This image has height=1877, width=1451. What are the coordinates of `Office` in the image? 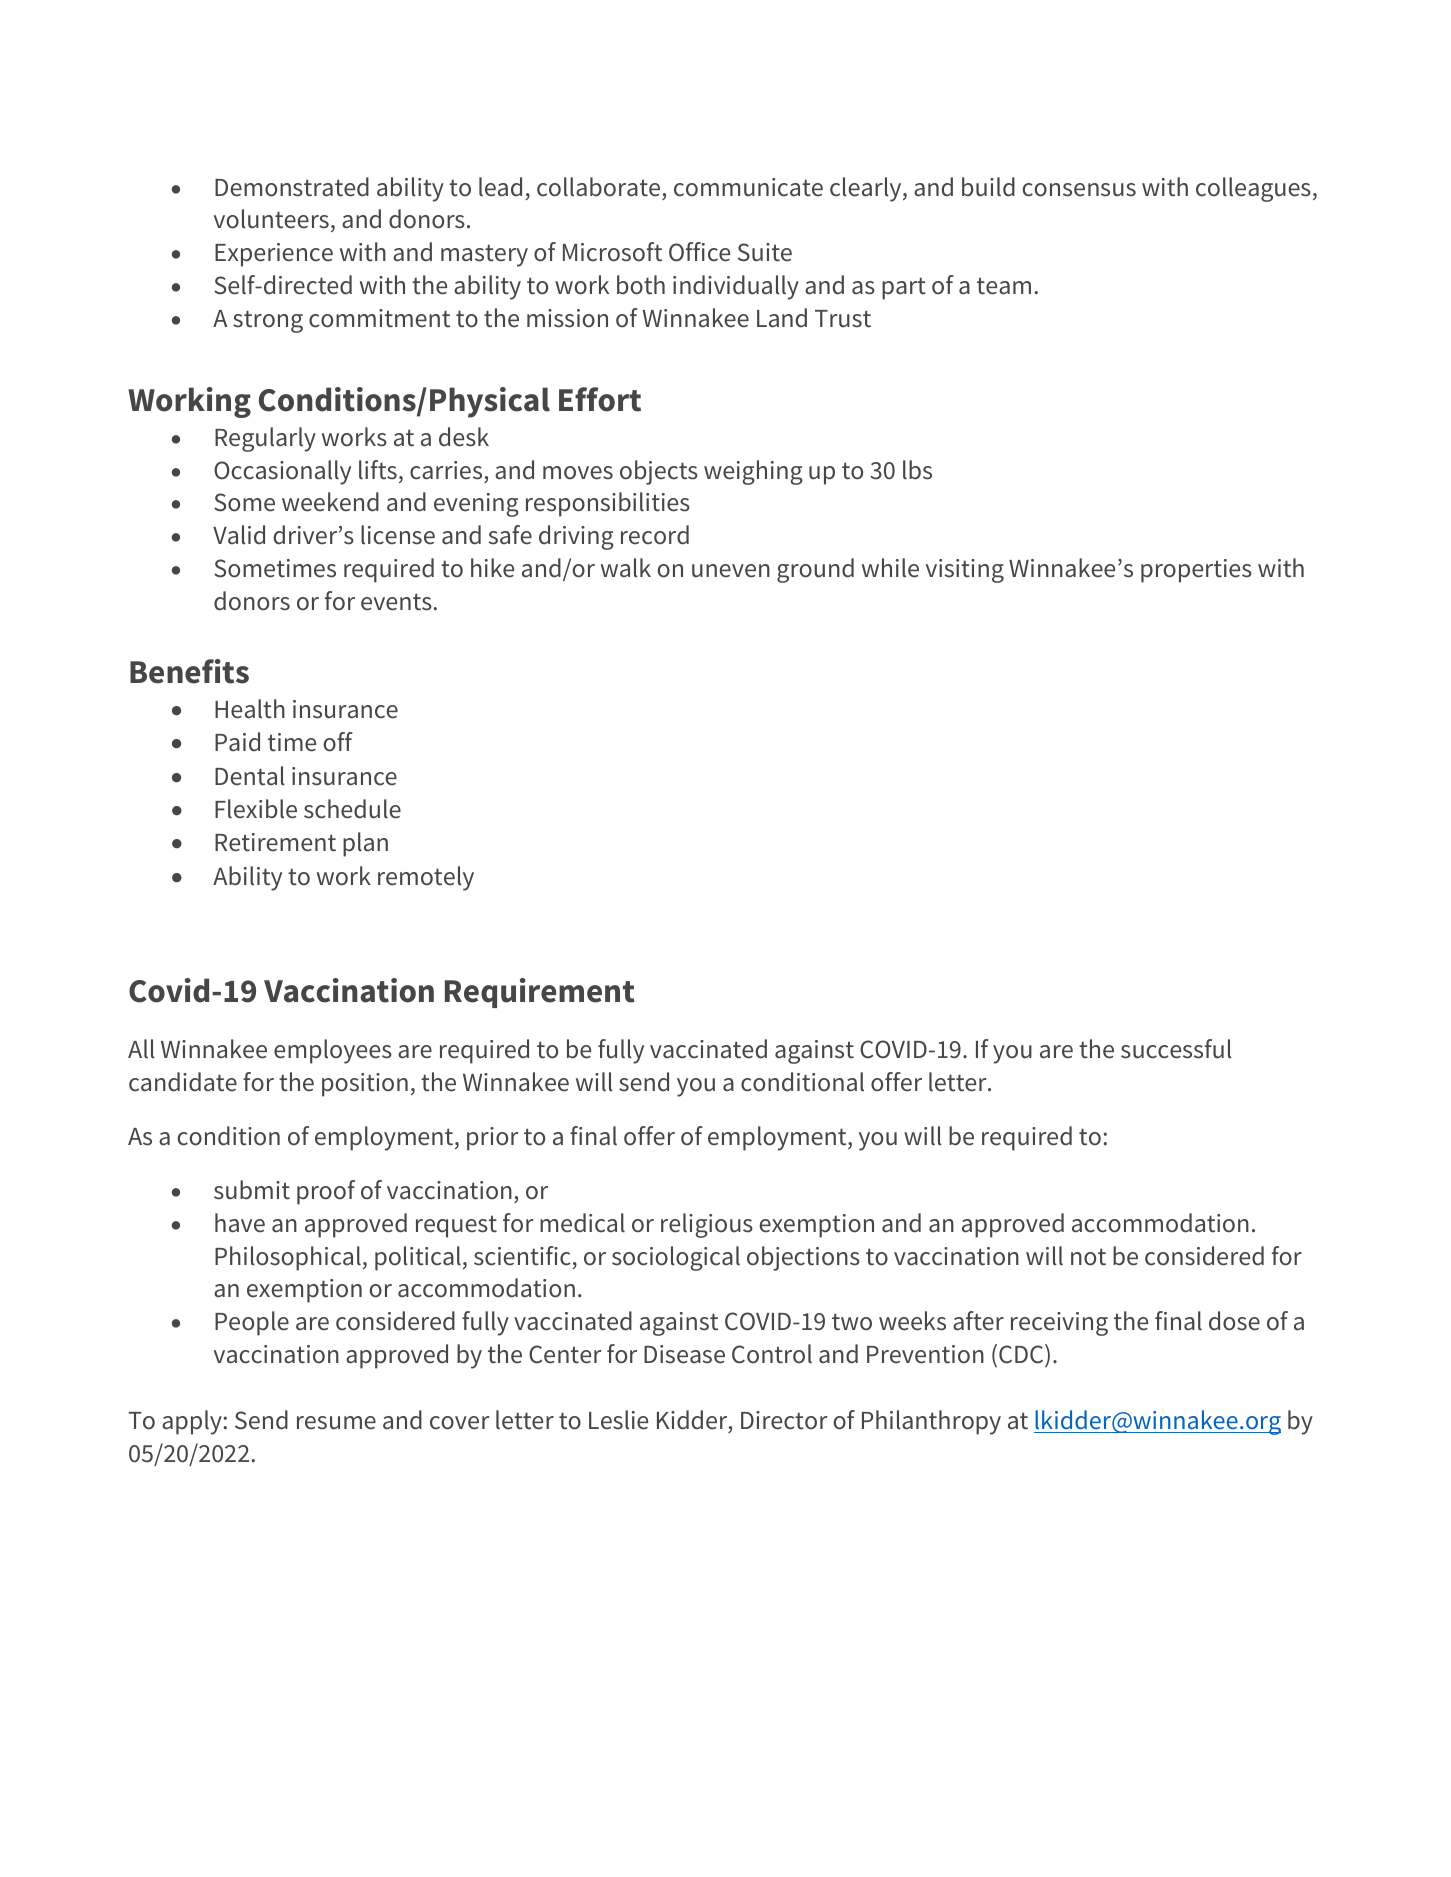 It's located at (699, 252).
